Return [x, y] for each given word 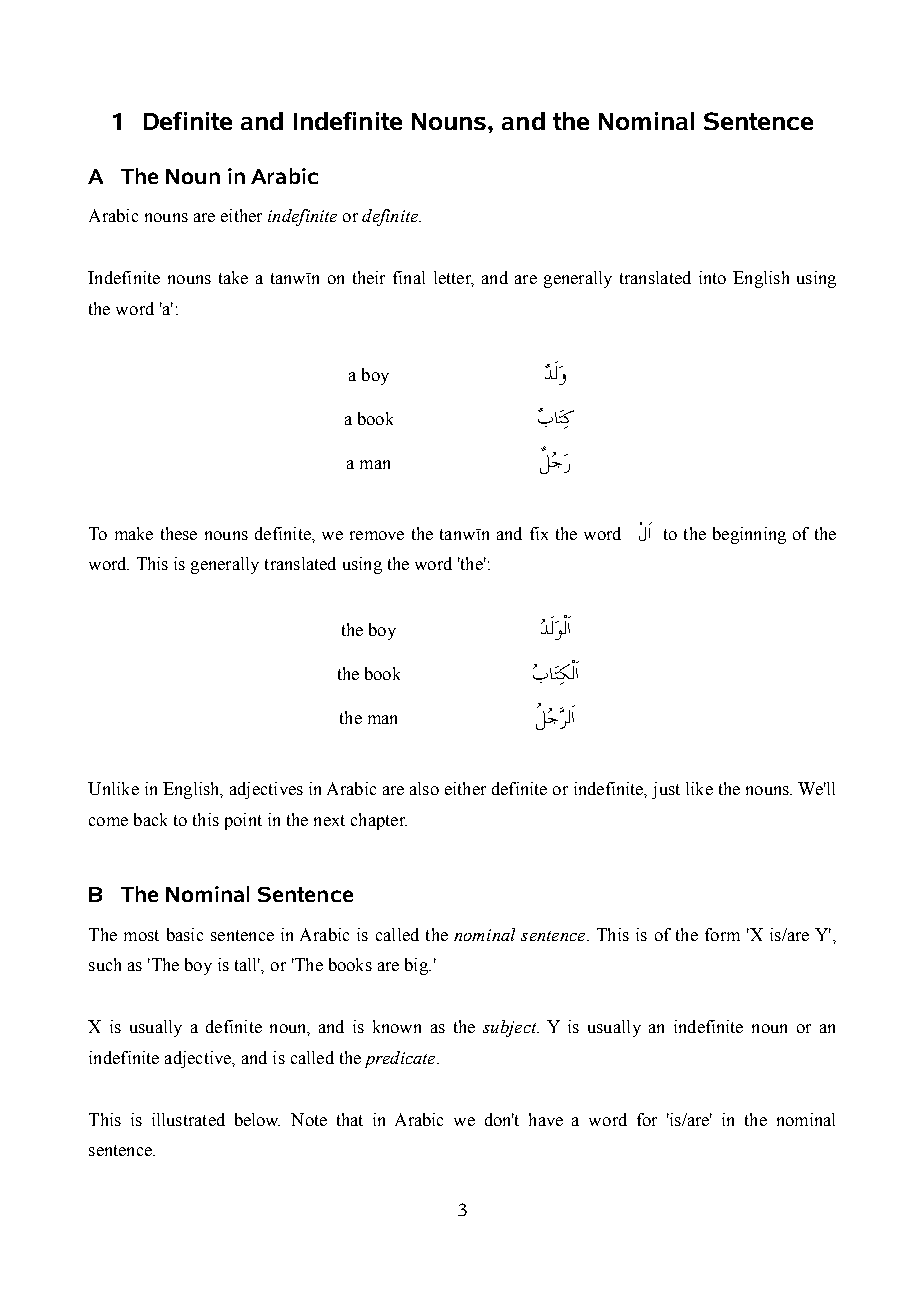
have [546, 1119]
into [712, 277]
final [409, 277]
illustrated [188, 1119]
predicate [401, 1059]
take [233, 277]
